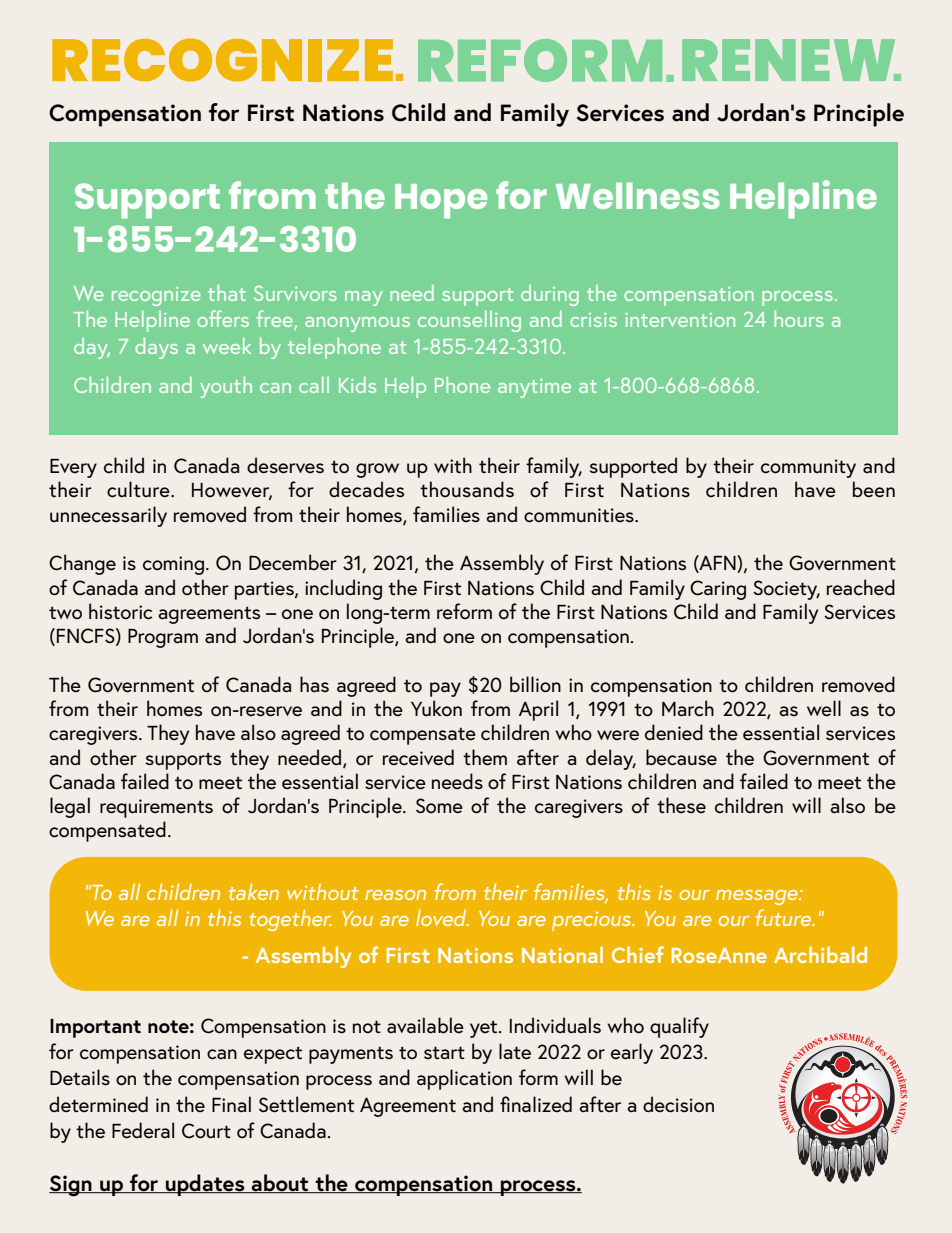  What do you see at coordinates (227, 293) in the image?
I see `that` at bounding box center [227, 293].
